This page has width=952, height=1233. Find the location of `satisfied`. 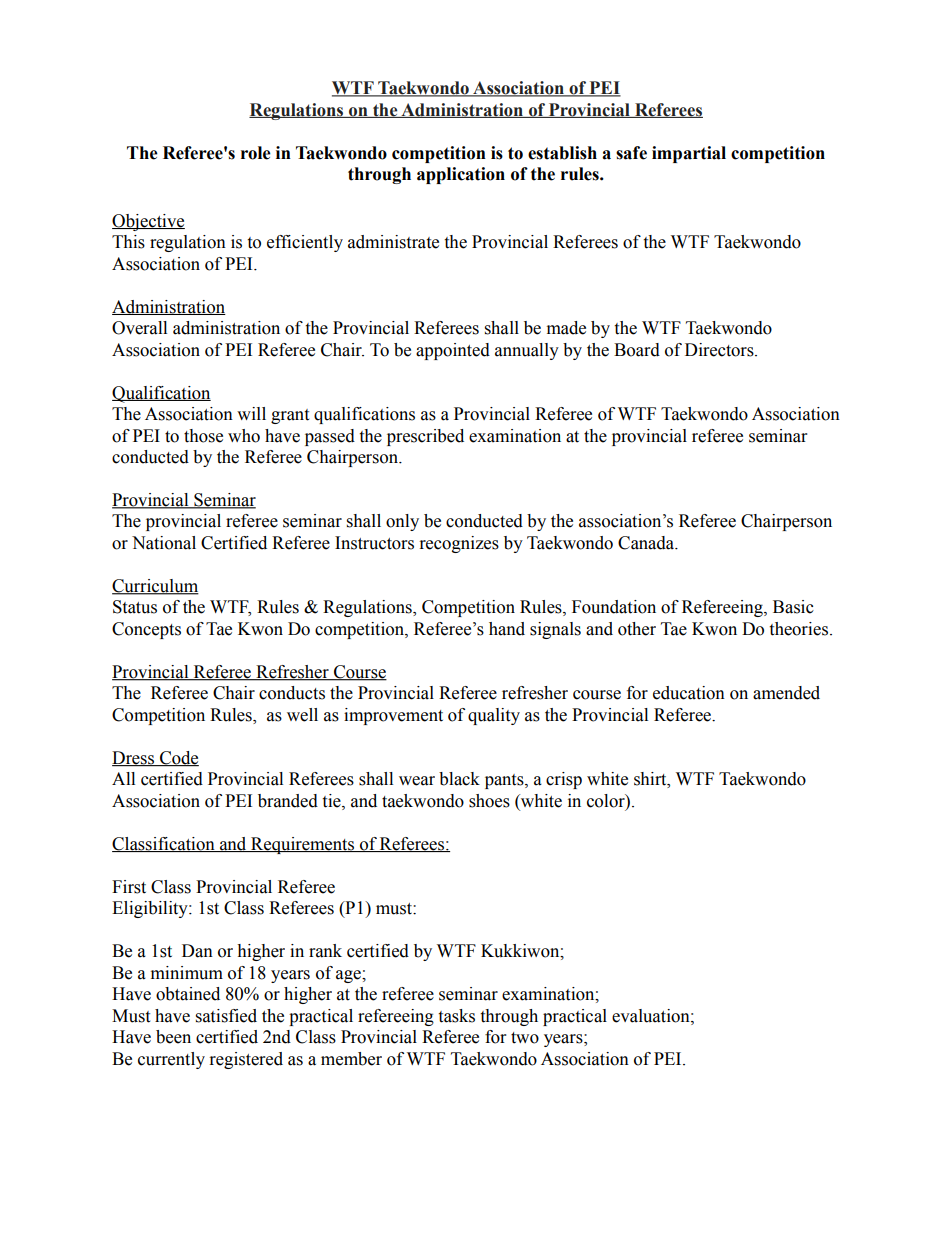

satisfied is located at coordinates (226, 1016).
